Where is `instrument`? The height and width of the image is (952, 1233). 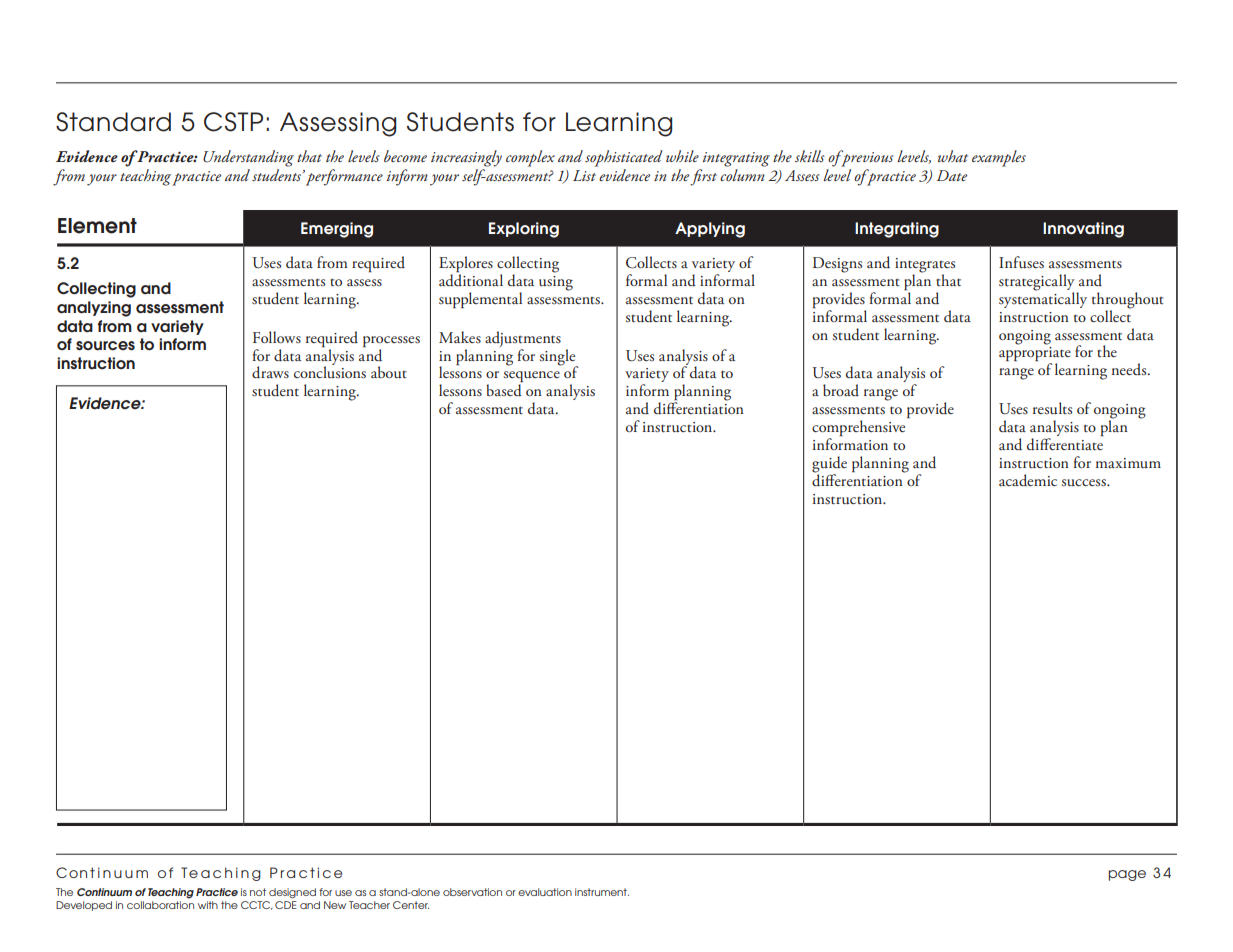 instrument is located at coordinates (602, 892).
